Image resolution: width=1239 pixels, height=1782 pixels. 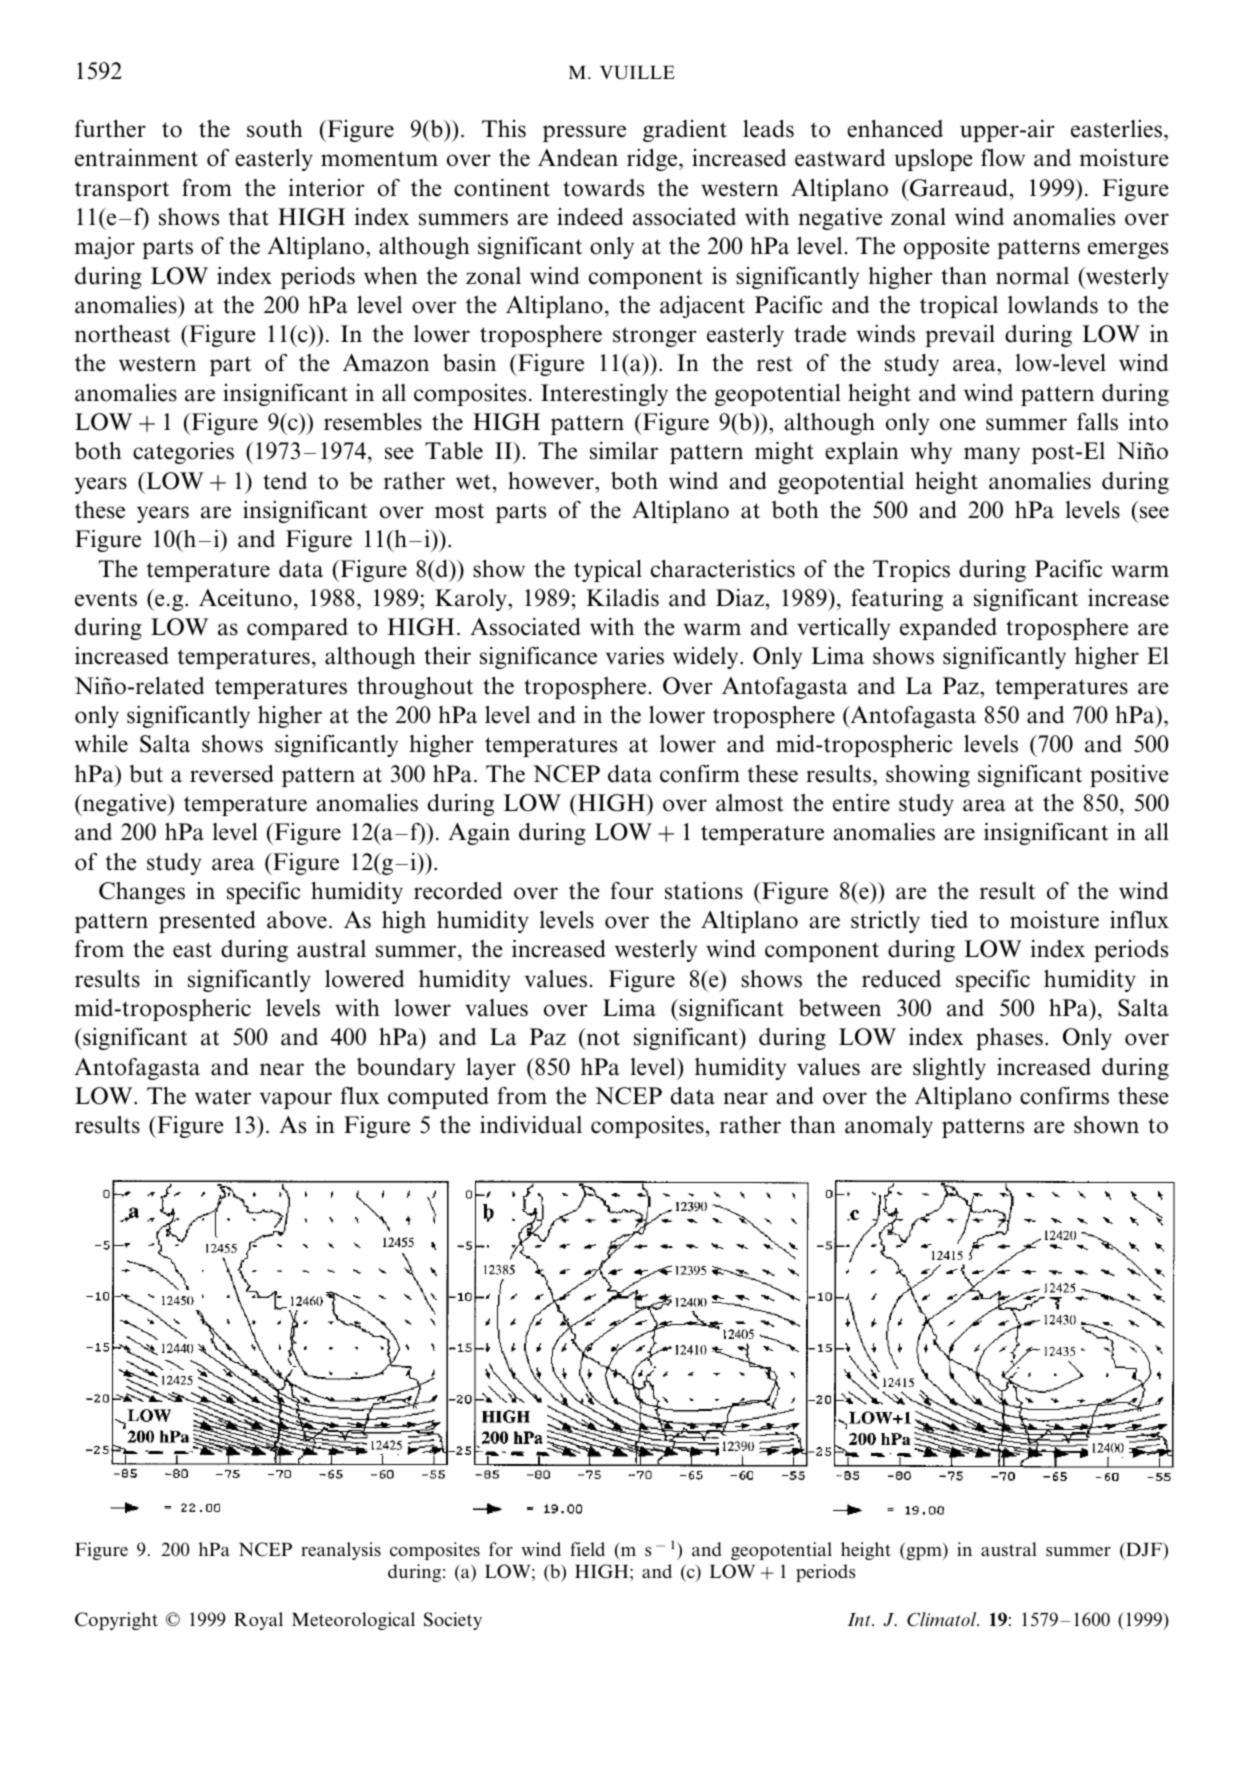 I want to click on flow, so click(x=1003, y=158).
